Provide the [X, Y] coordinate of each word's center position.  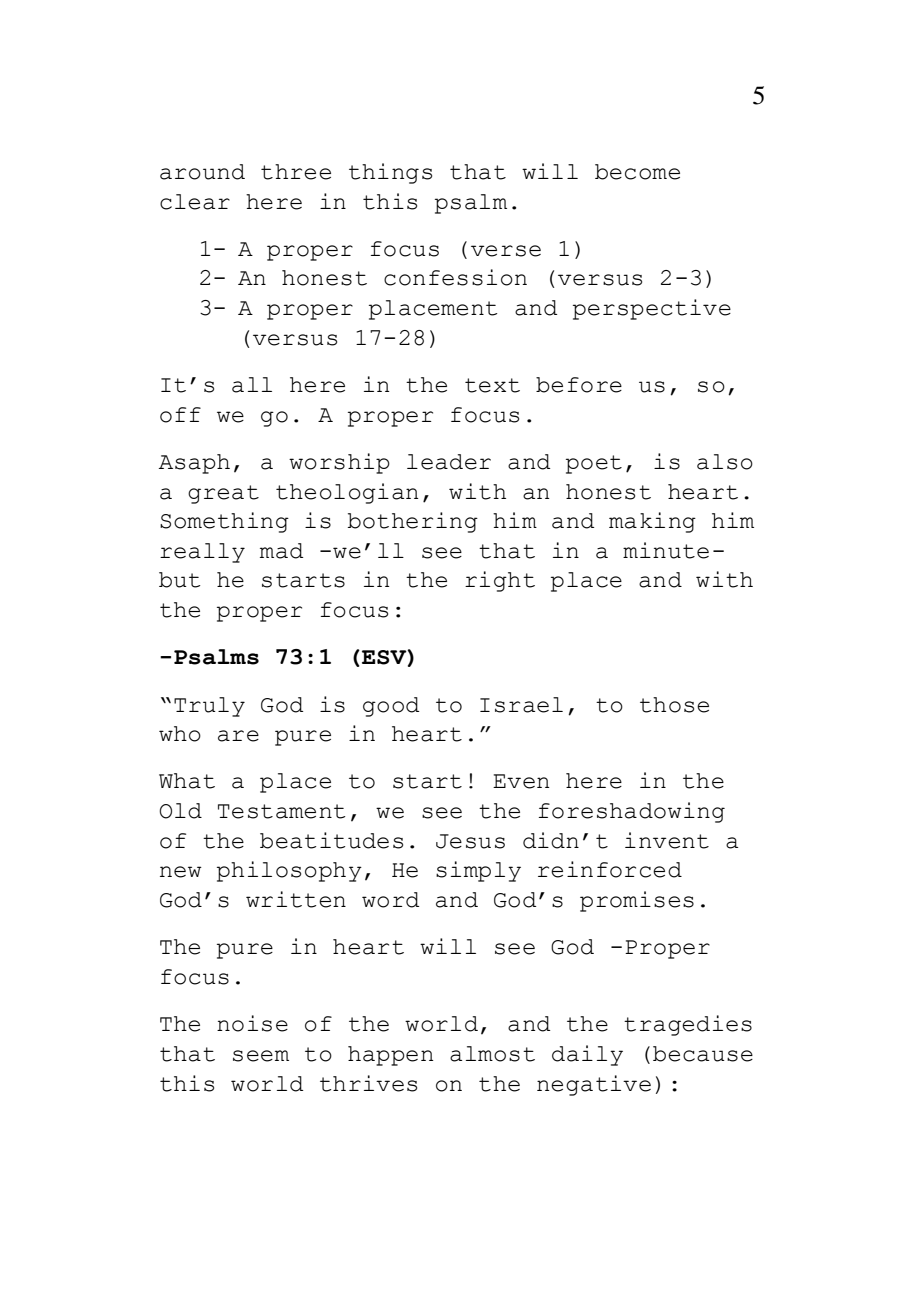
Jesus [470, 841]
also [725, 462]
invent [667, 840]
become [637, 172]
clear [195, 202]
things [390, 173]
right [500, 581]
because [703, 1054]
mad [281, 551]
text [492, 385]
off [180, 415]
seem [261, 1056]
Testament [281, 811]
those [674, 705]
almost [492, 1054]
